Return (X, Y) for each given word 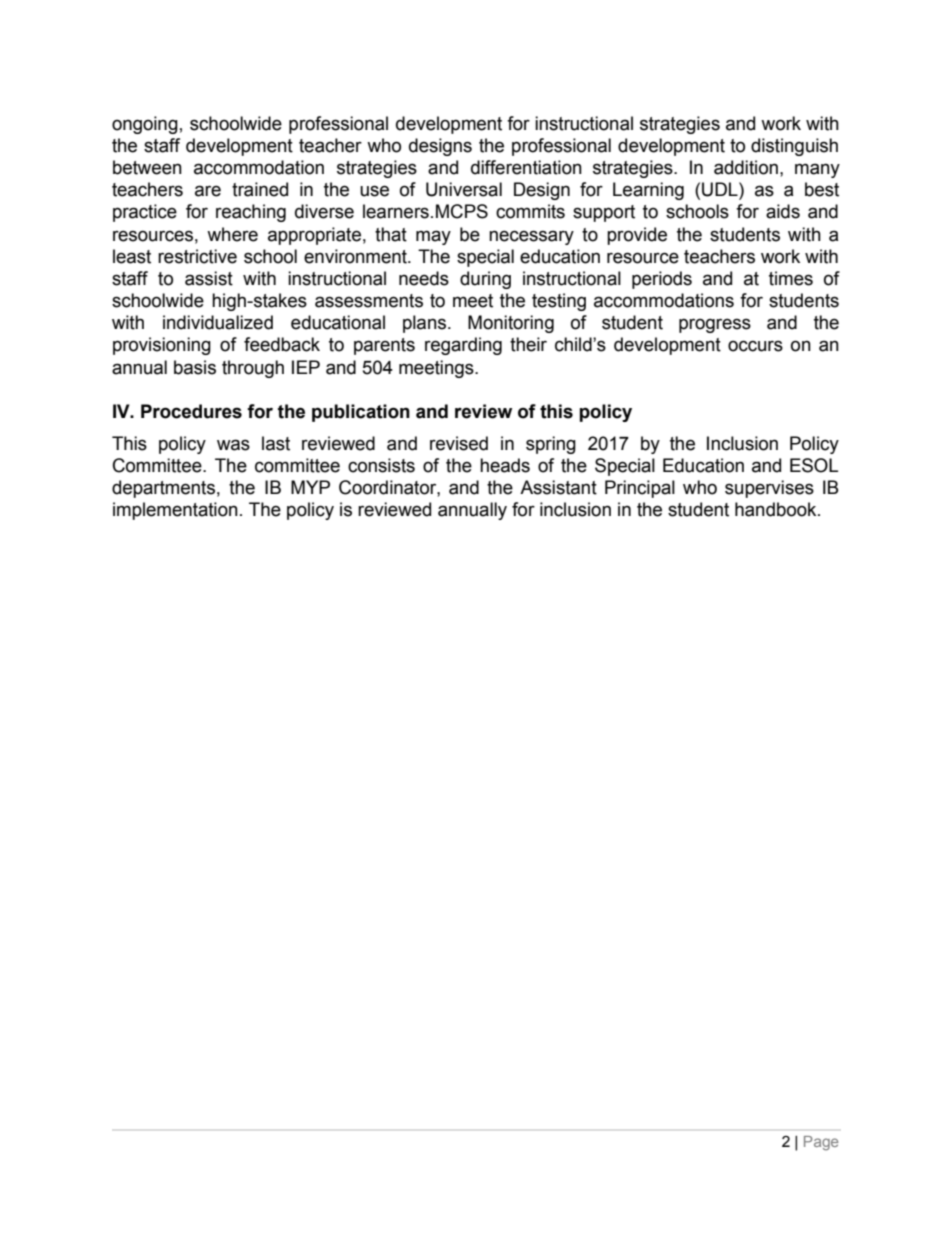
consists (381, 465)
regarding (463, 346)
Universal (464, 189)
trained (260, 189)
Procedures (191, 411)
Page (821, 1143)
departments (163, 489)
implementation (175, 511)
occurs (755, 346)
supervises (769, 489)
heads (505, 465)
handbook (777, 509)
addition (746, 167)
